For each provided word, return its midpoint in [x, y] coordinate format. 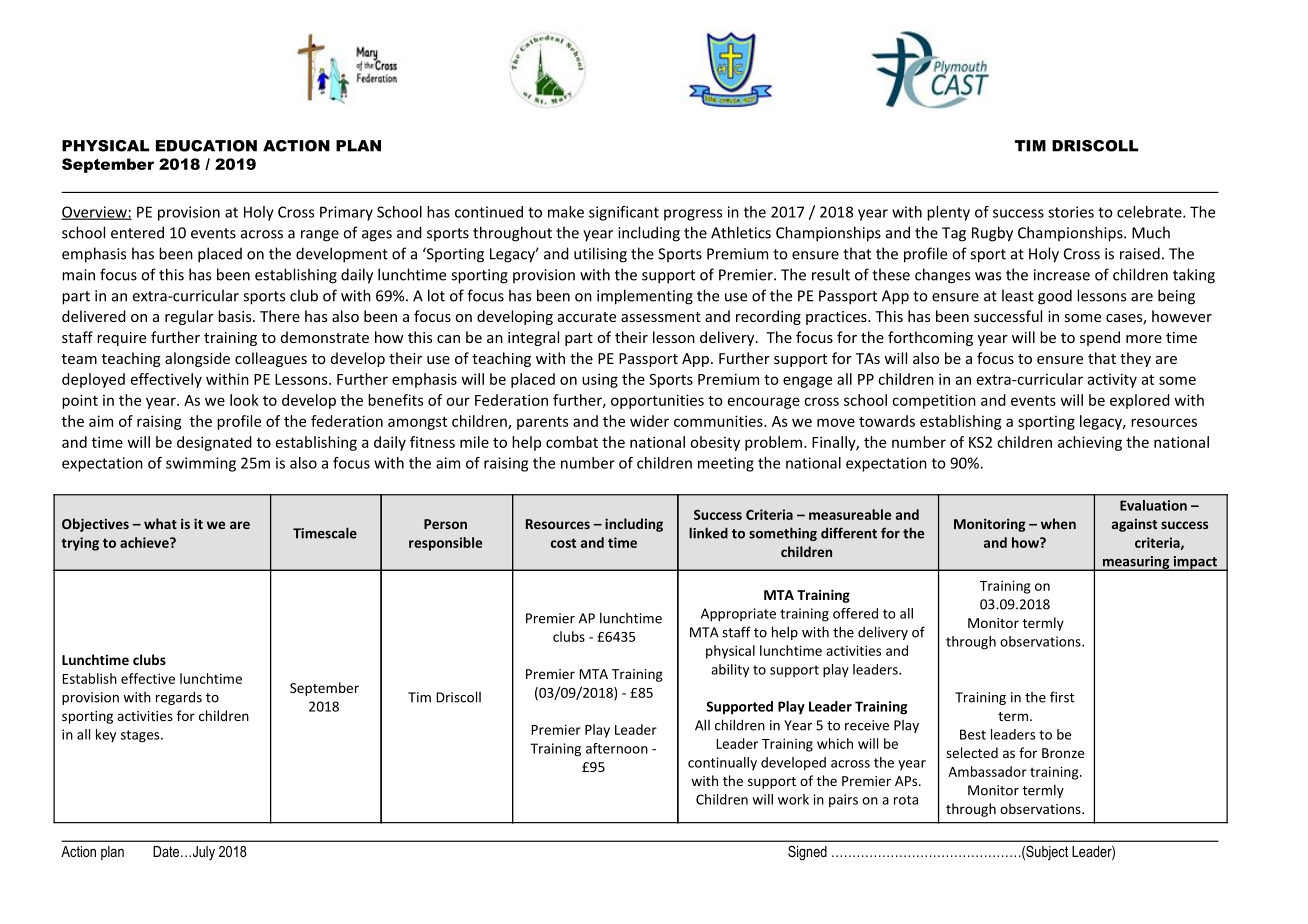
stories [1071, 212]
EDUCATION [206, 146]
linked [708, 533]
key [106, 735]
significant [624, 213]
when [1058, 523]
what [160, 523]
